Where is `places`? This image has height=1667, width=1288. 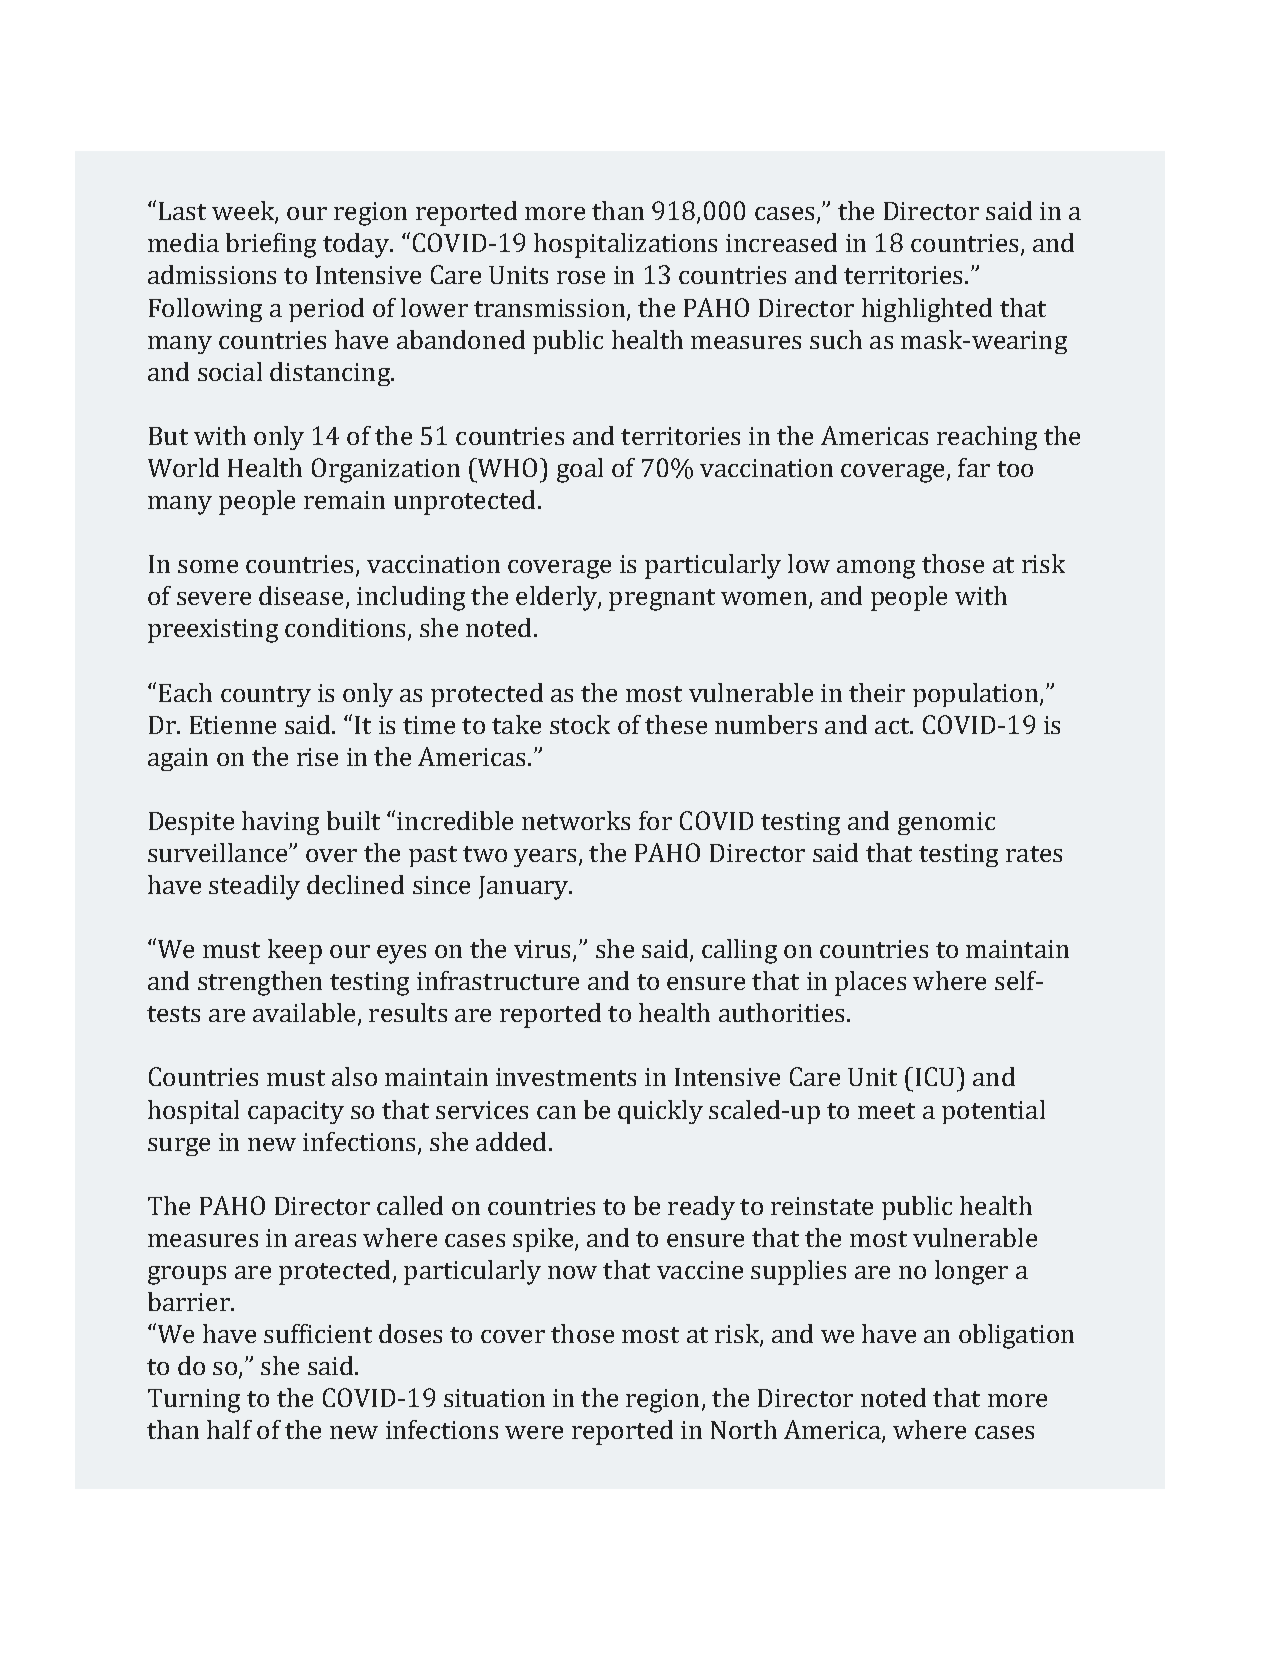 places is located at coordinates (870, 983).
